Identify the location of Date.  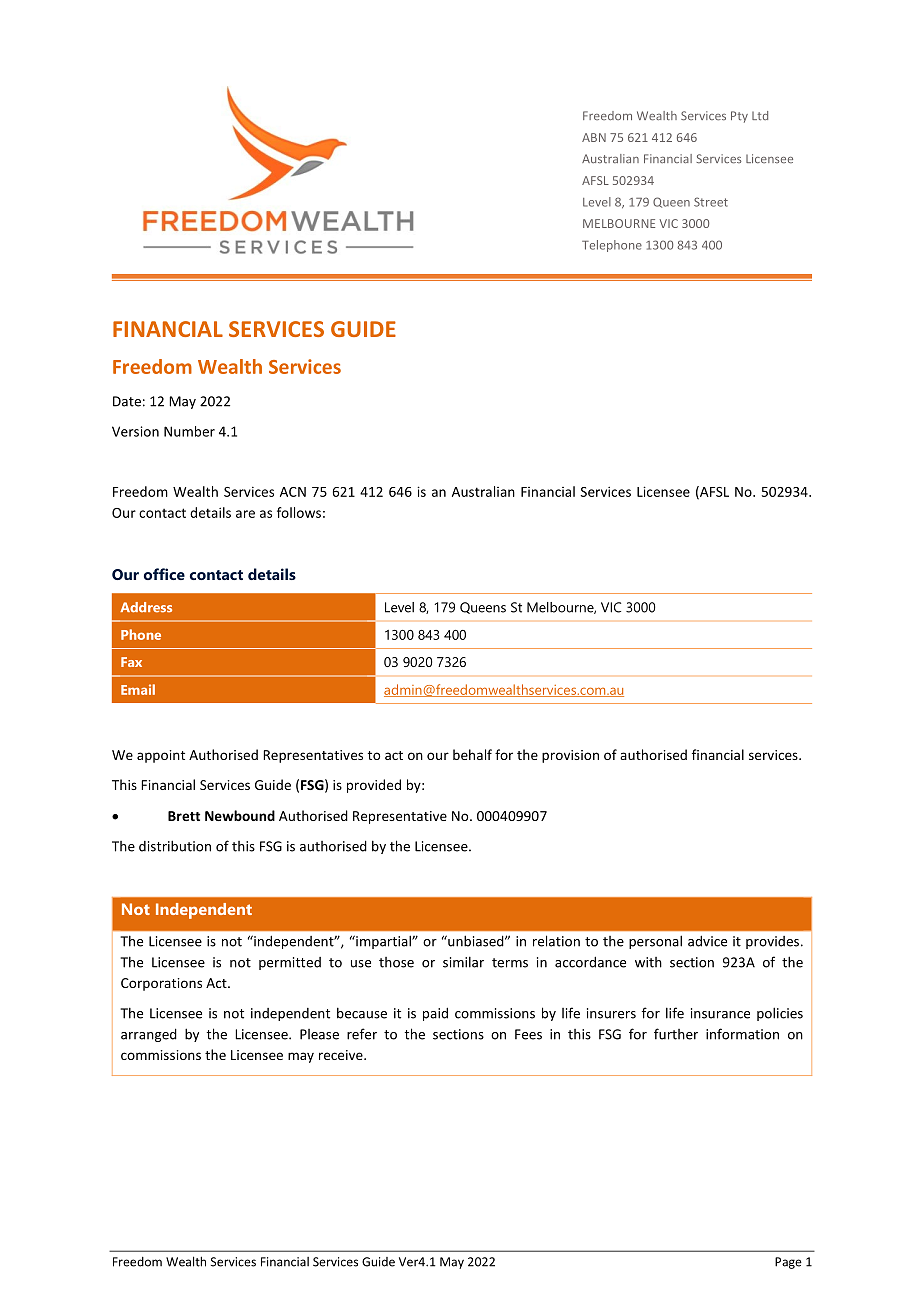
(127, 401).
